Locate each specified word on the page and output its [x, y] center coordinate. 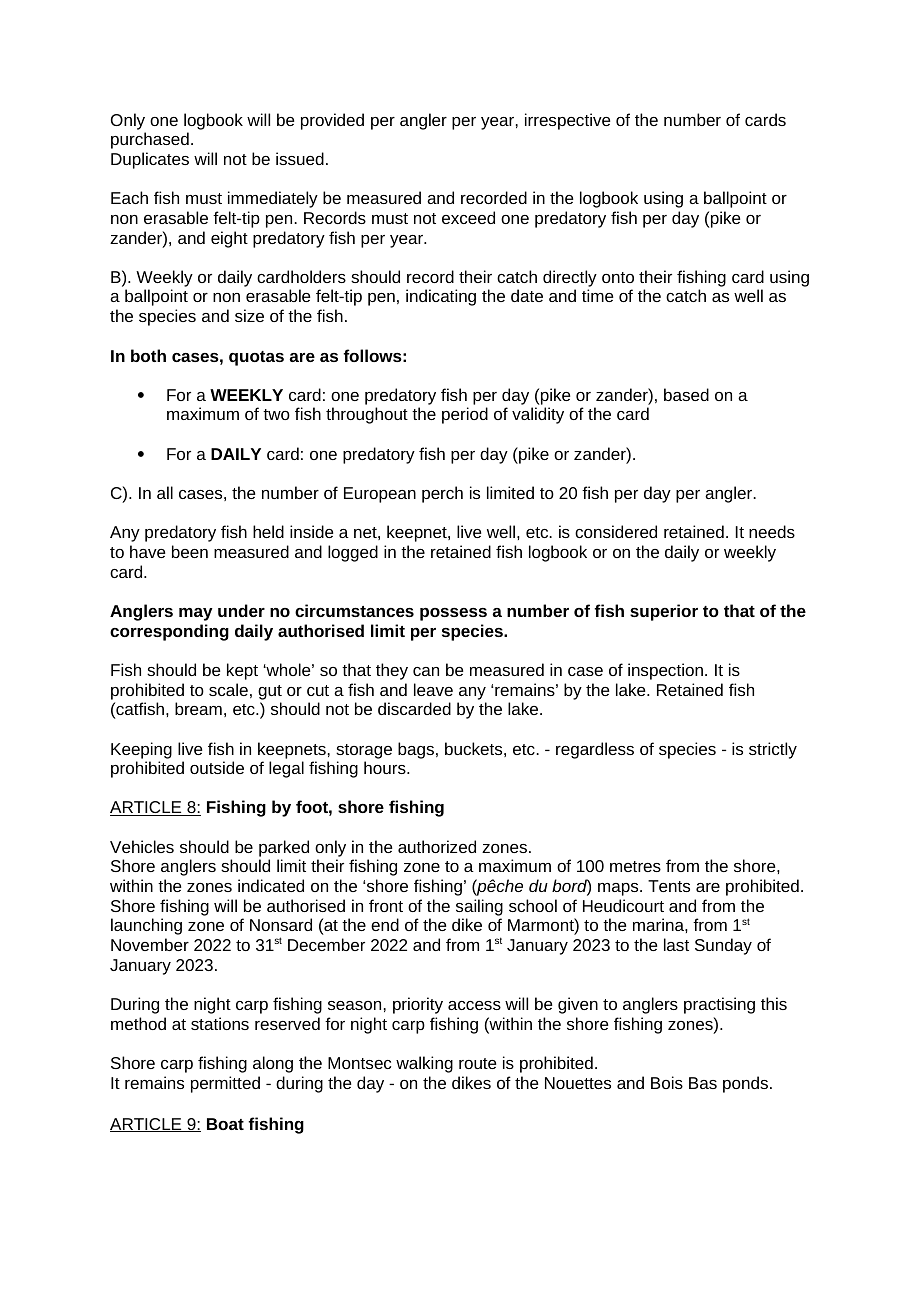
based [686, 394]
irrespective [567, 121]
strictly [773, 750]
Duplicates [150, 160]
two [276, 414]
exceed [468, 217]
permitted [225, 1084]
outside [217, 767]
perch [442, 494]
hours [386, 767]
